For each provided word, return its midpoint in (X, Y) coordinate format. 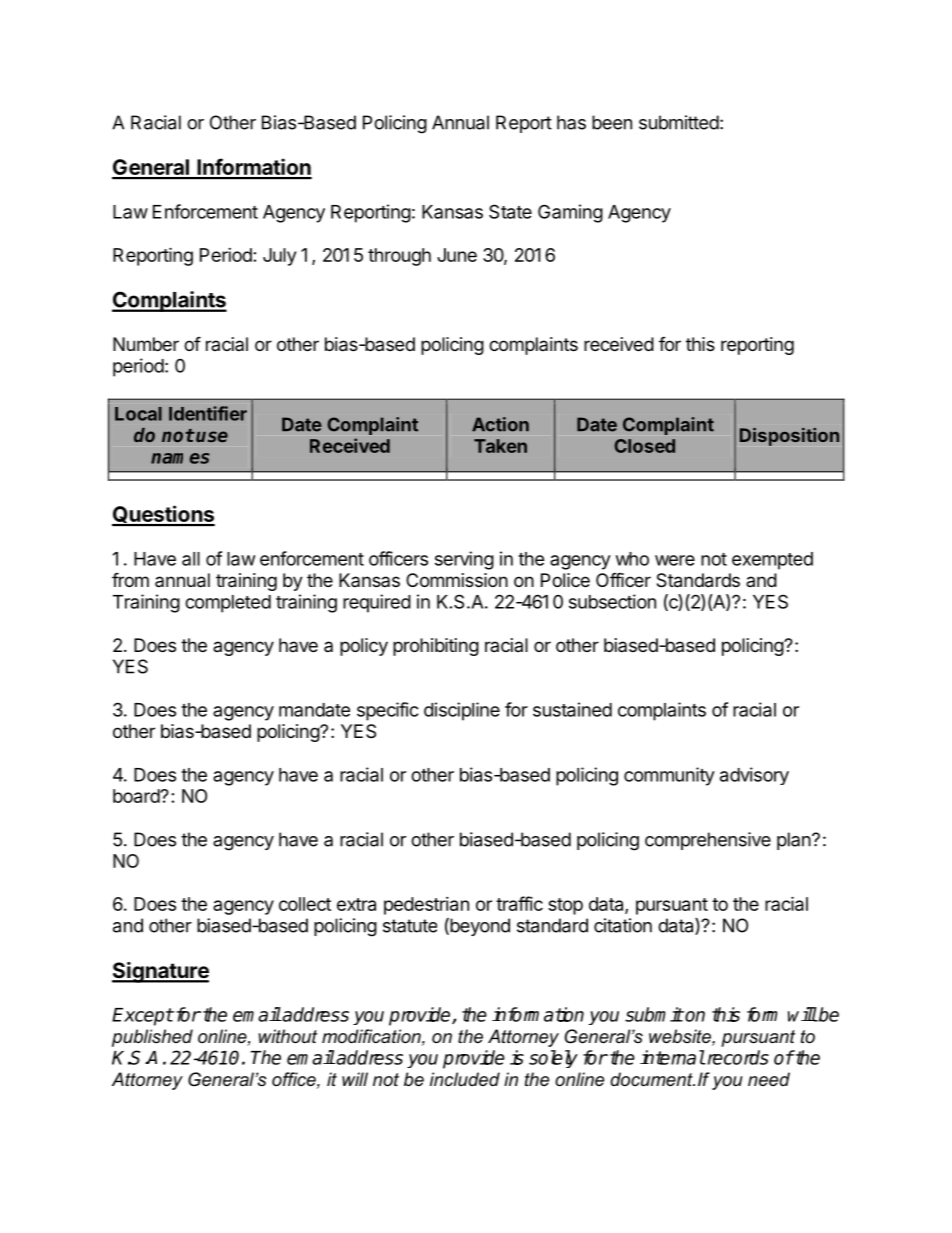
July (279, 257)
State (510, 211)
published (152, 1038)
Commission (457, 580)
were (675, 560)
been (612, 122)
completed (228, 604)
